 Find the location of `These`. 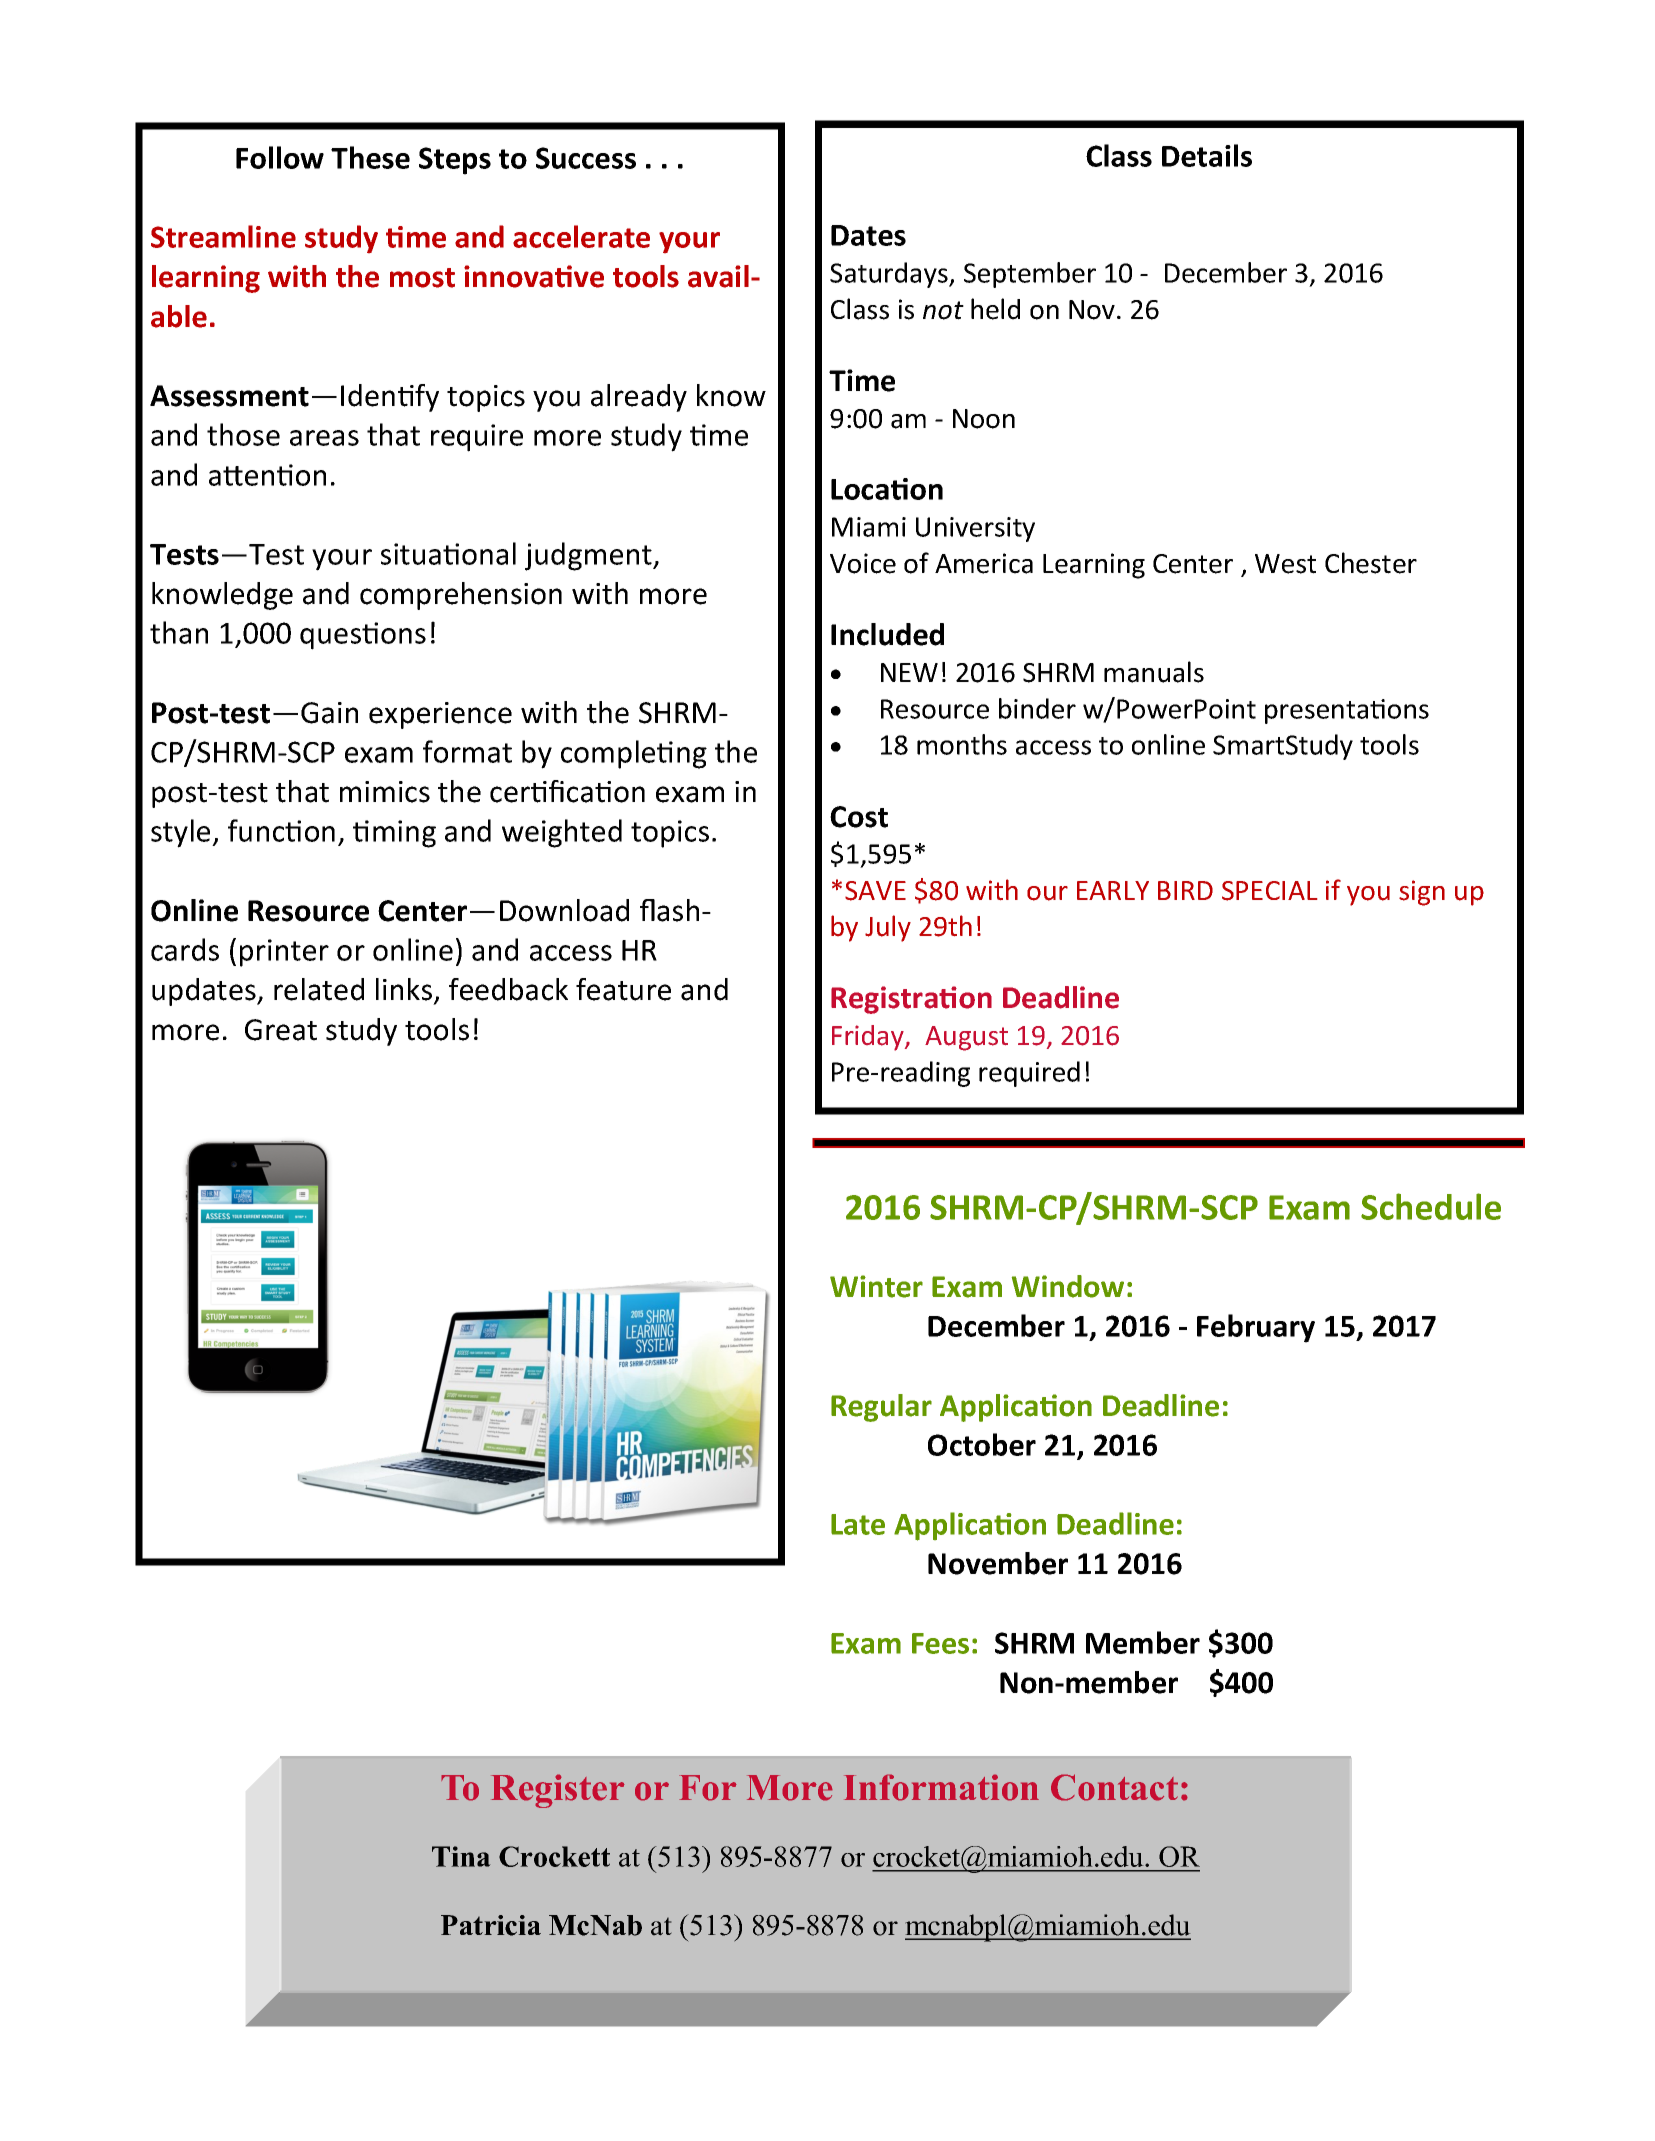

These is located at coordinates (370, 157).
